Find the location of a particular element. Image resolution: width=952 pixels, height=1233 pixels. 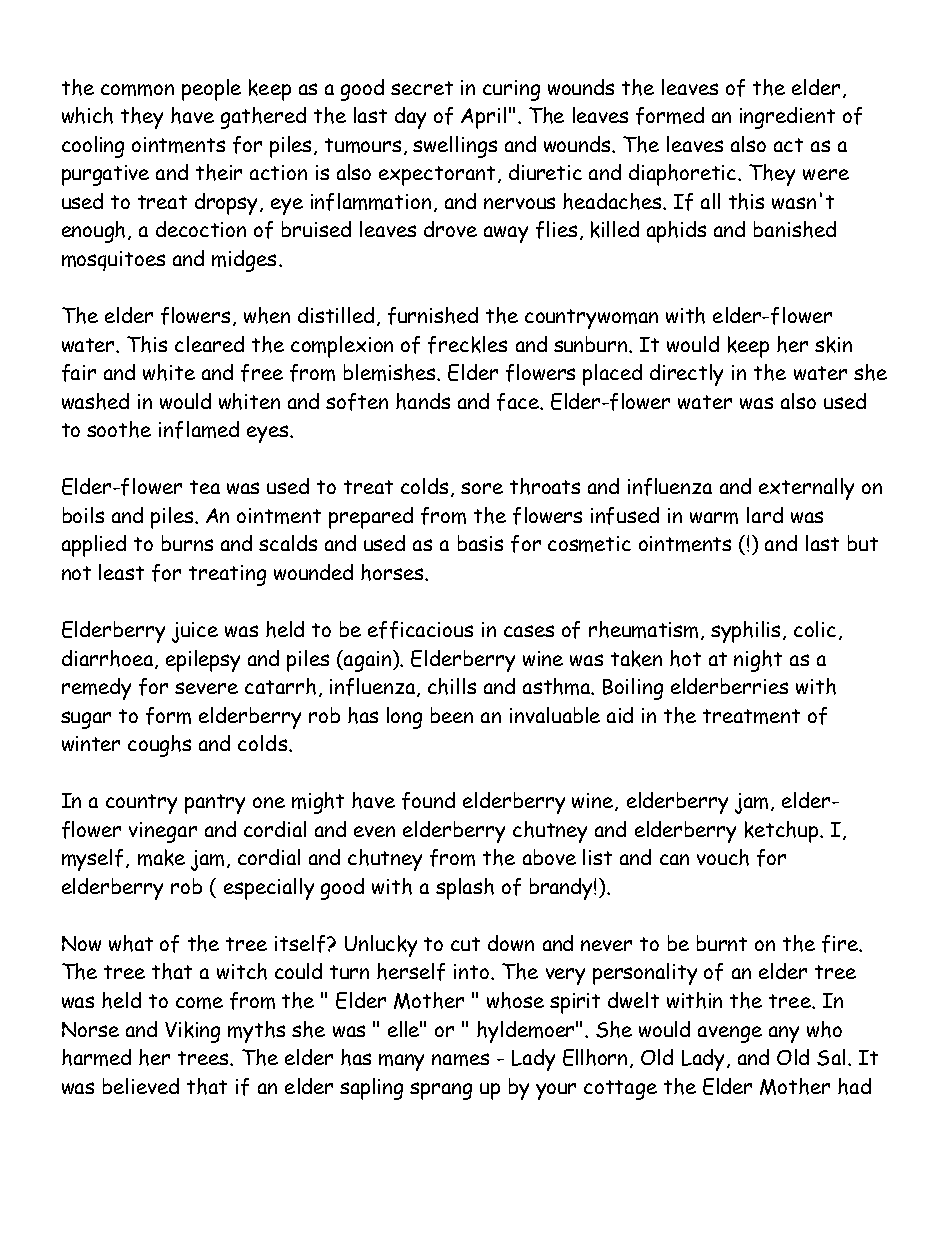

believed is located at coordinates (141, 1086).
